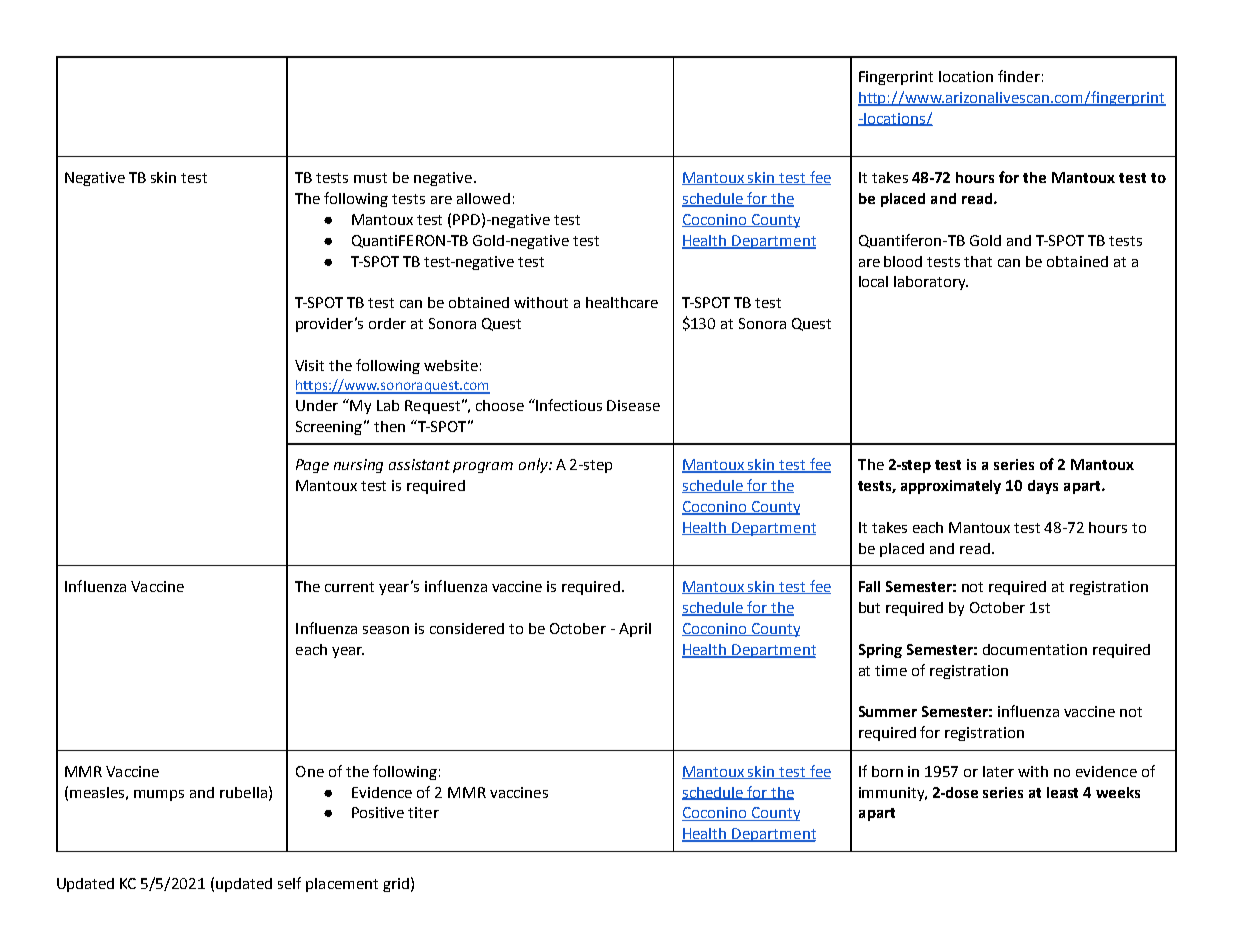 The width and height of the screenshot is (1233, 952). Describe the element at coordinates (633, 405) in the screenshot. I see `Disease` at that location.
